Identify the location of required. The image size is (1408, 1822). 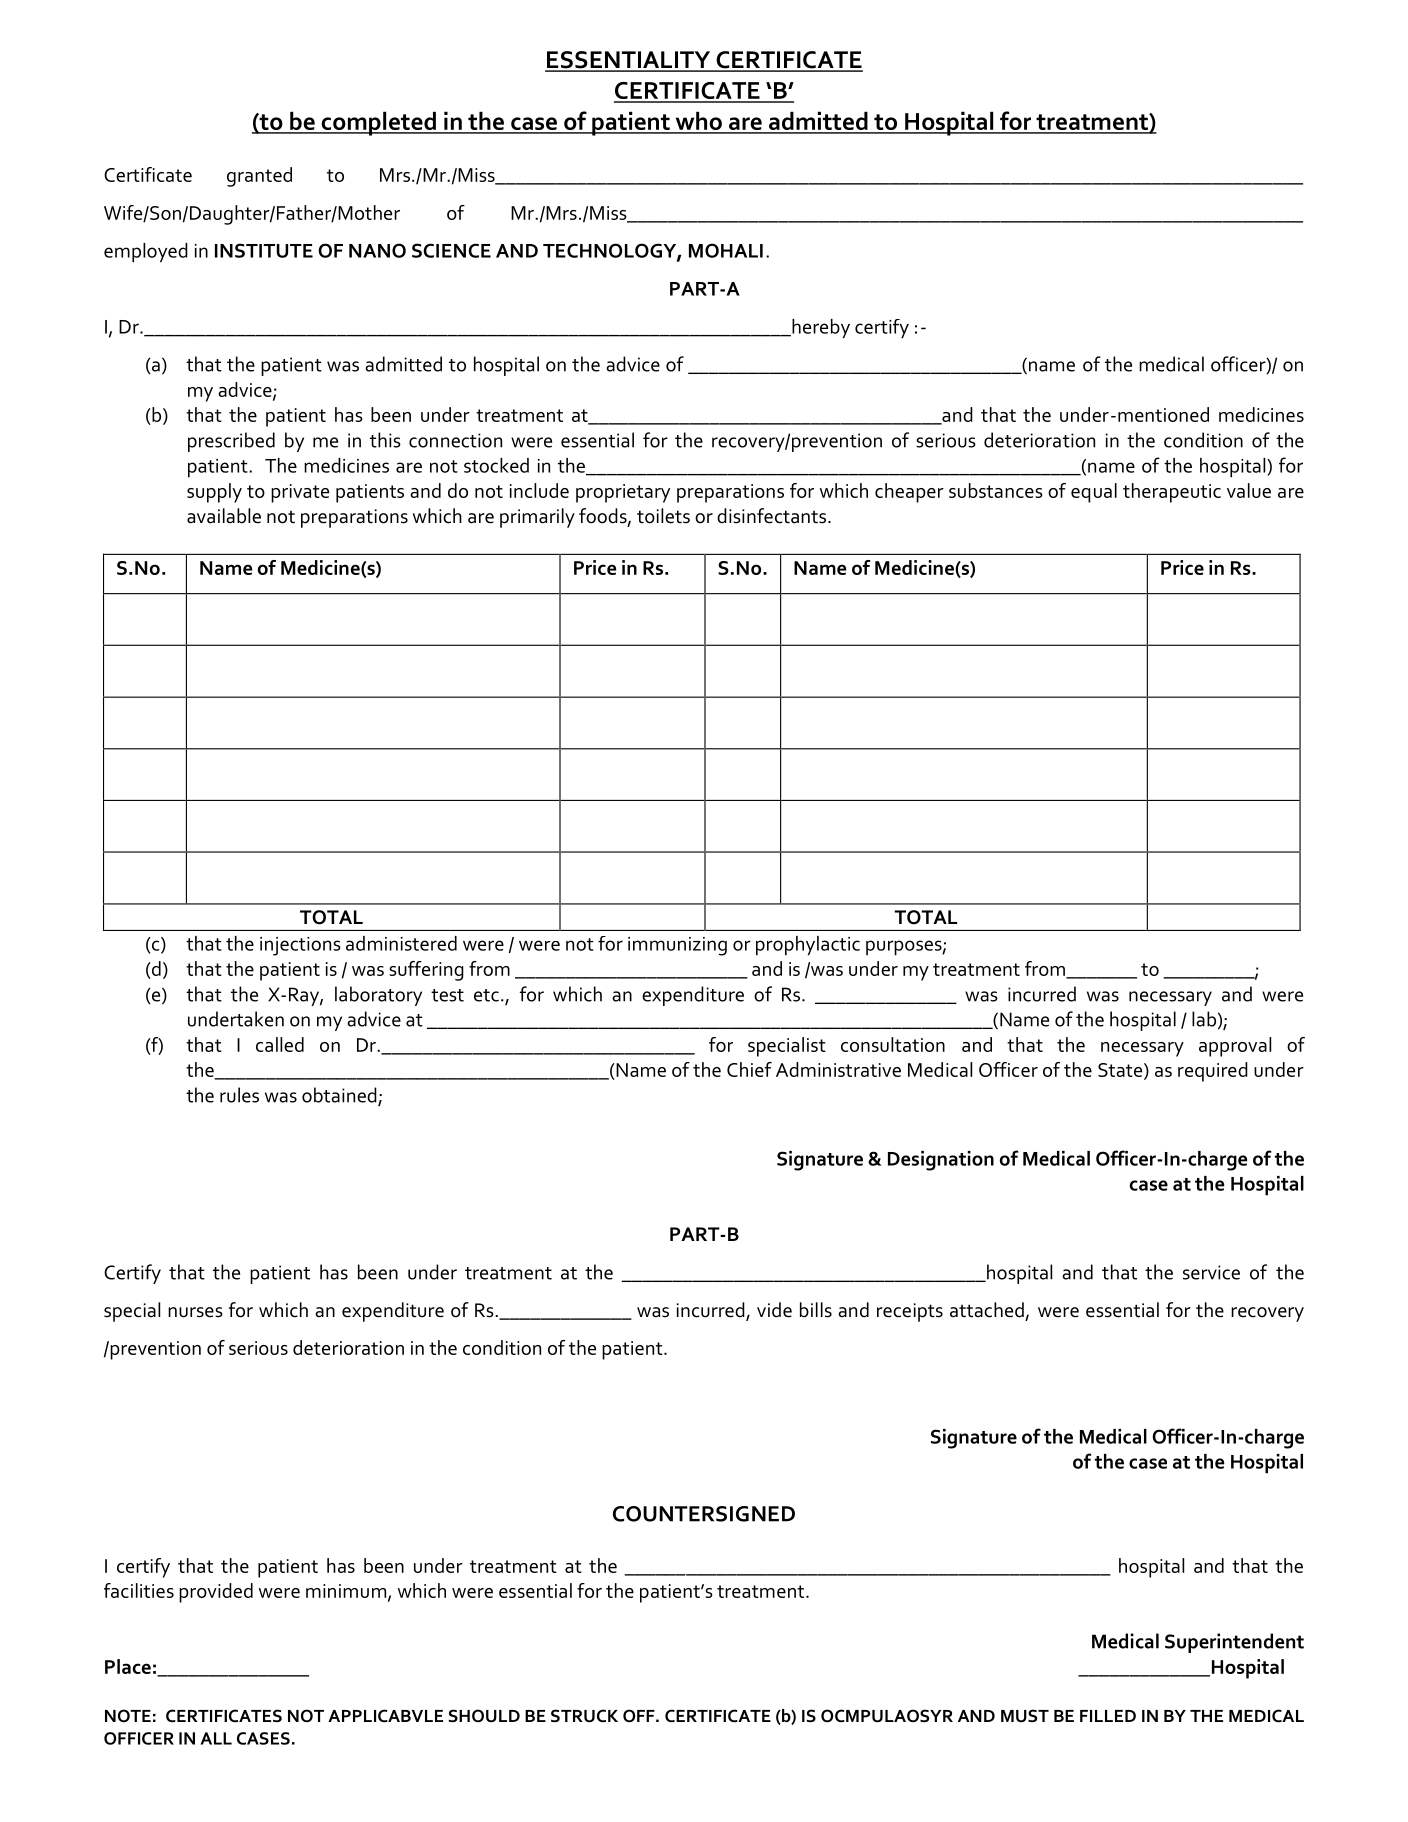
(1213, 1072).
